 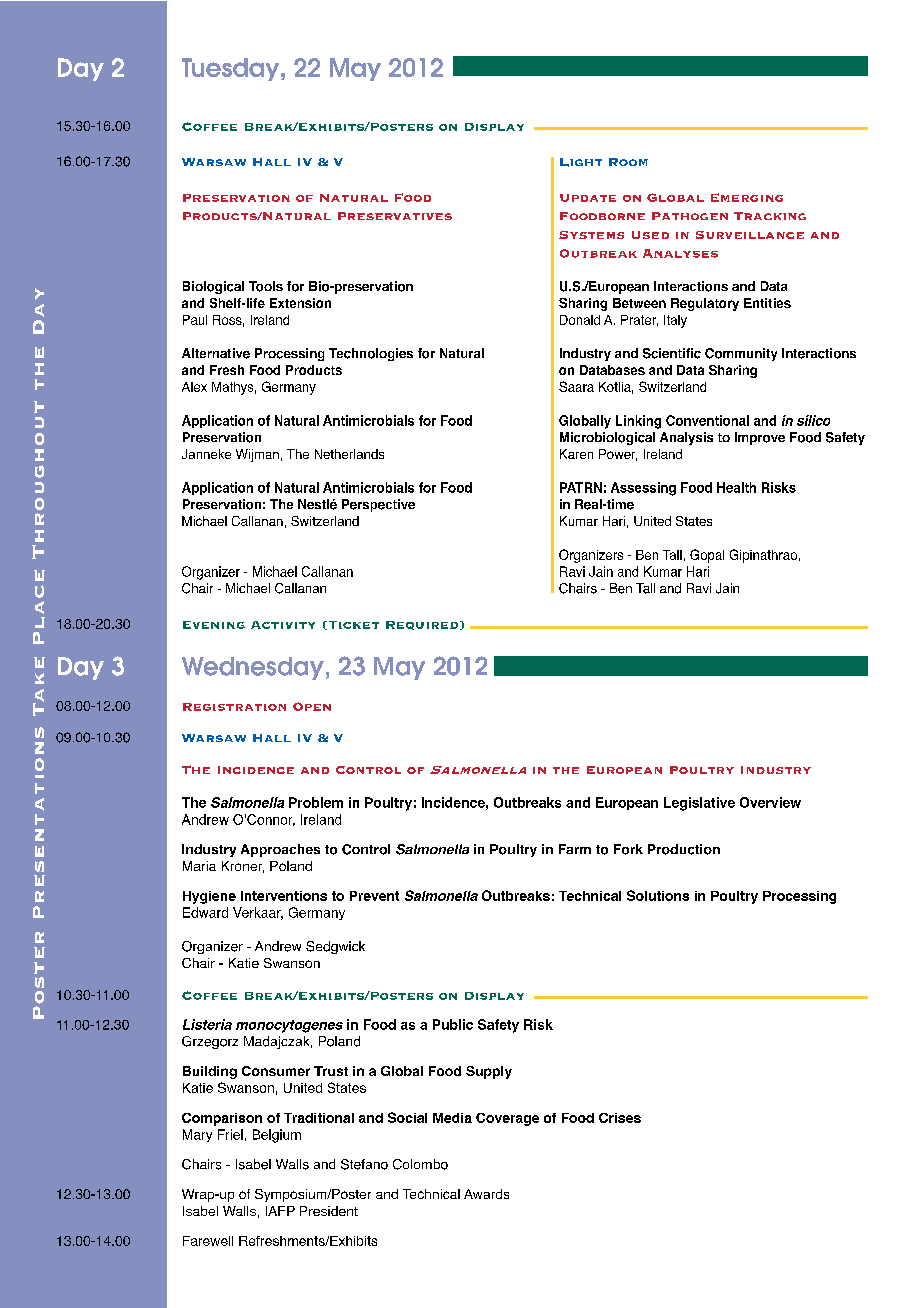 What do you see at coordinates (266, 286) in the document?
I see `Tools` at bounding box center [266, 286].
